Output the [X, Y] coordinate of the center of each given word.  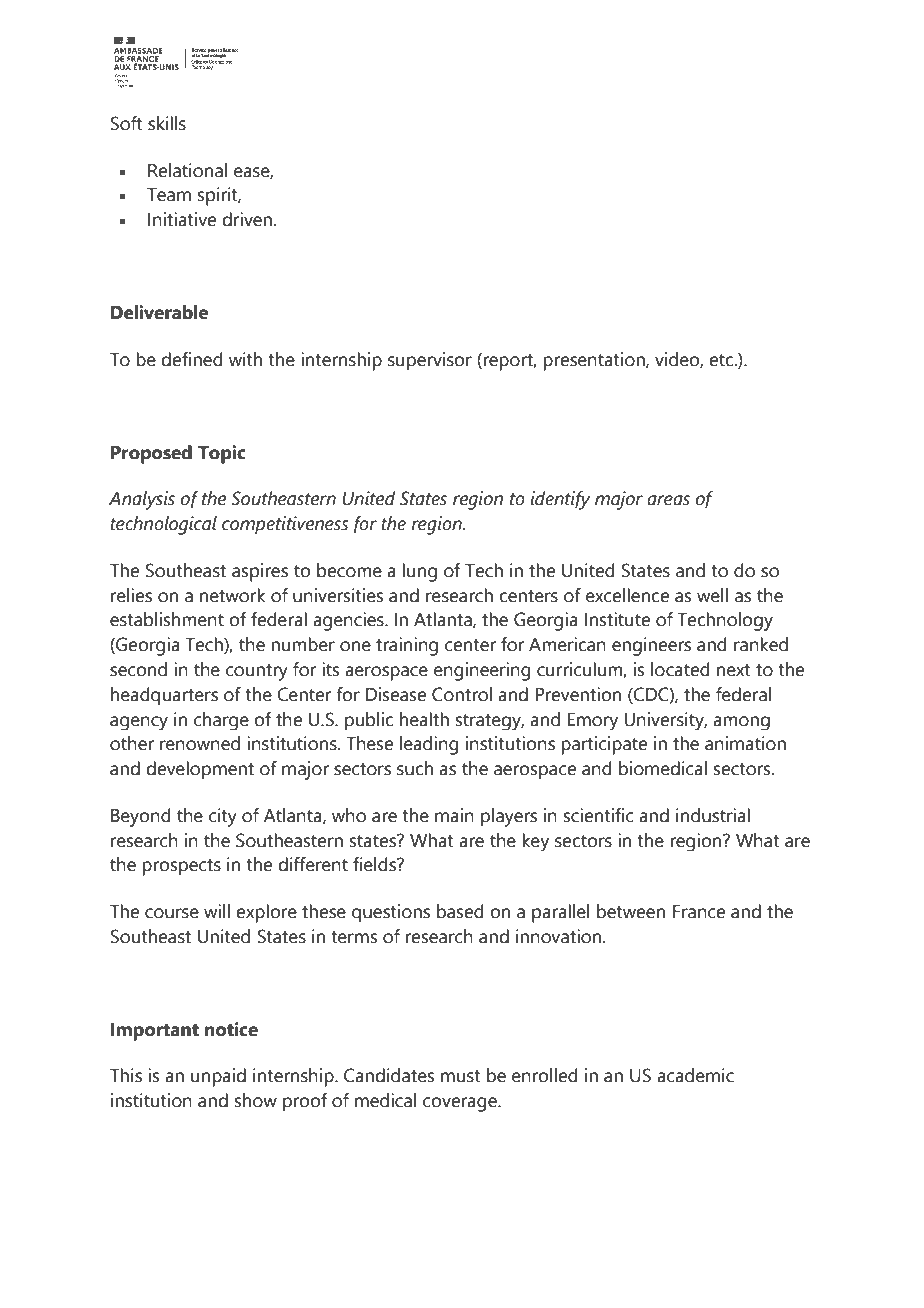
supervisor [430, 361]
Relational [187, 170]
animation [745, 743]
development [200, 770]
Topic [222, 454]
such [415, 768]
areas [668, 500]
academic [695, 1075]
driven [247, 219]
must [461, 1076]
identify [560, 500]
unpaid [218, 1077]
